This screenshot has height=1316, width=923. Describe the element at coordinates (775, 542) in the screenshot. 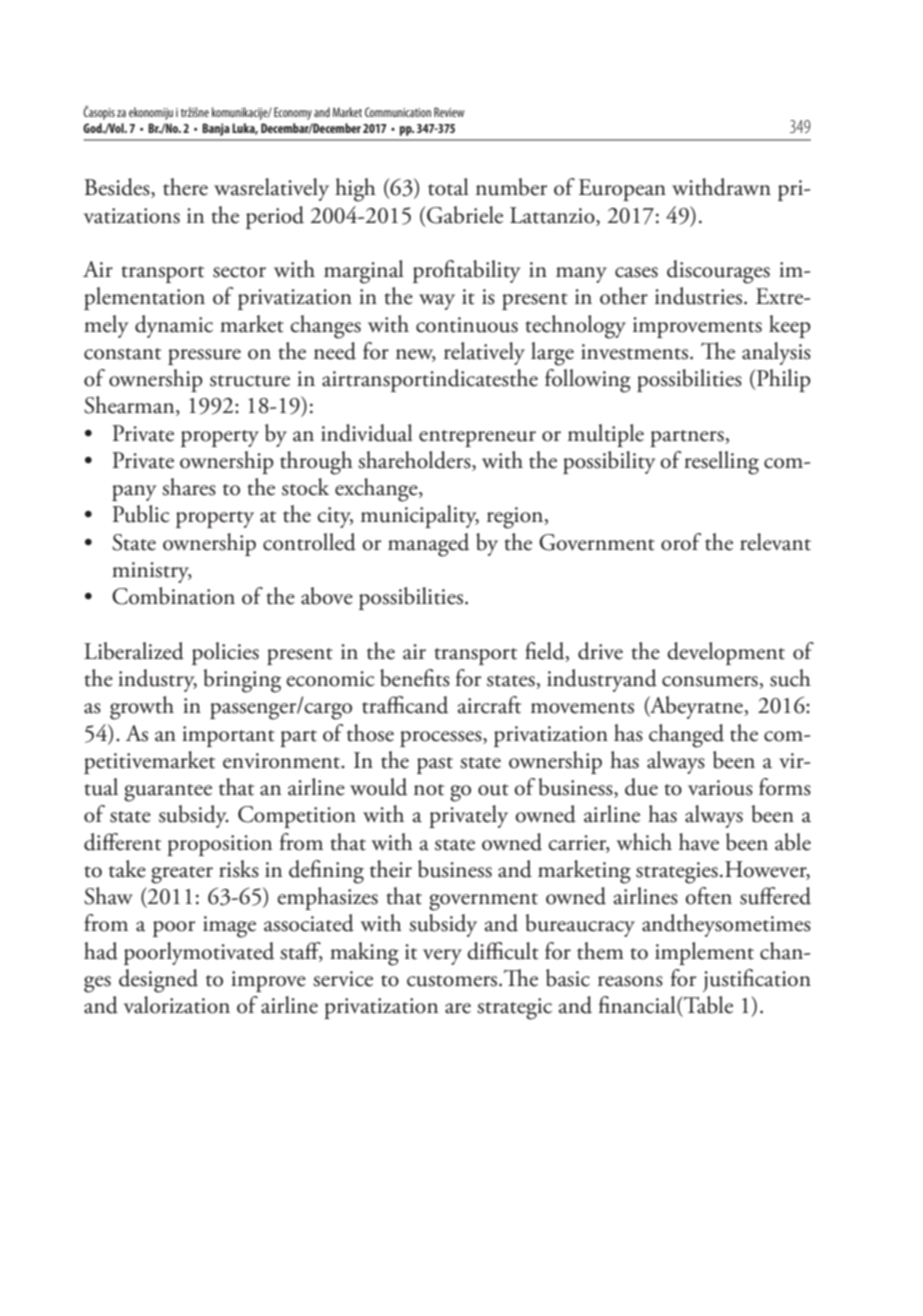

I see `relevant` at that location.
